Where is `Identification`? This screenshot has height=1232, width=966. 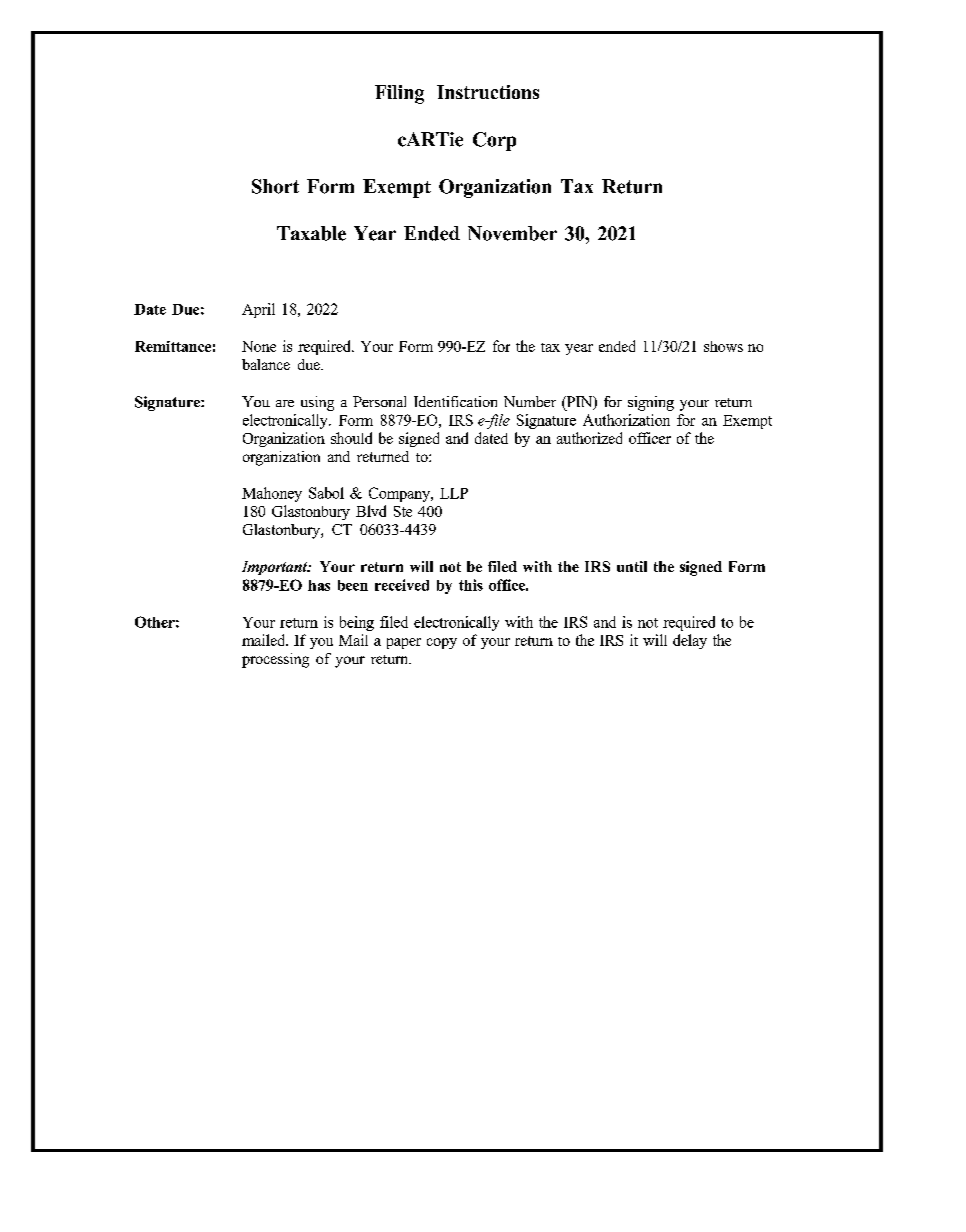 Identification is located at coordinates (455, 401).
